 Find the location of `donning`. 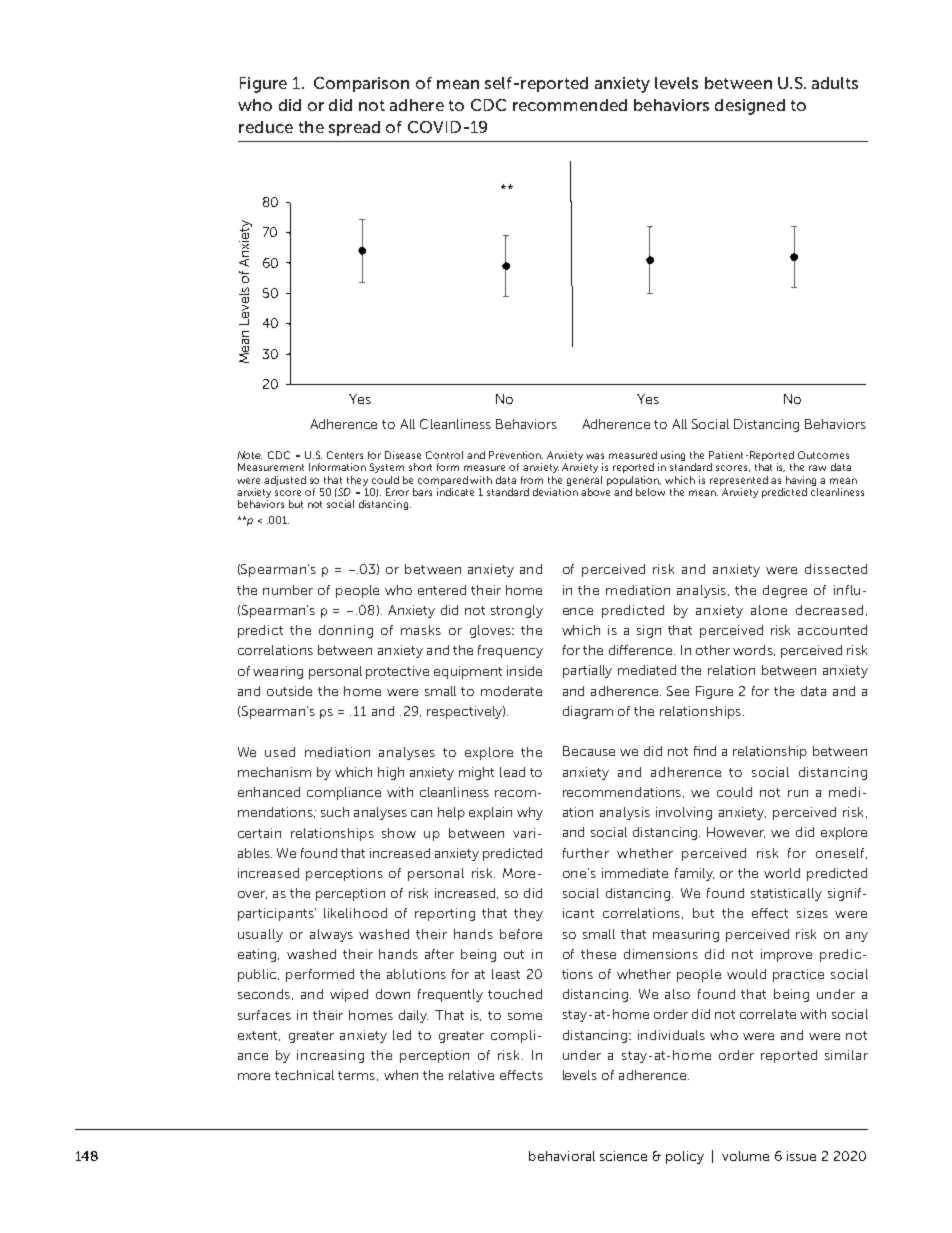

donning is located at coordinates (346, 631).
